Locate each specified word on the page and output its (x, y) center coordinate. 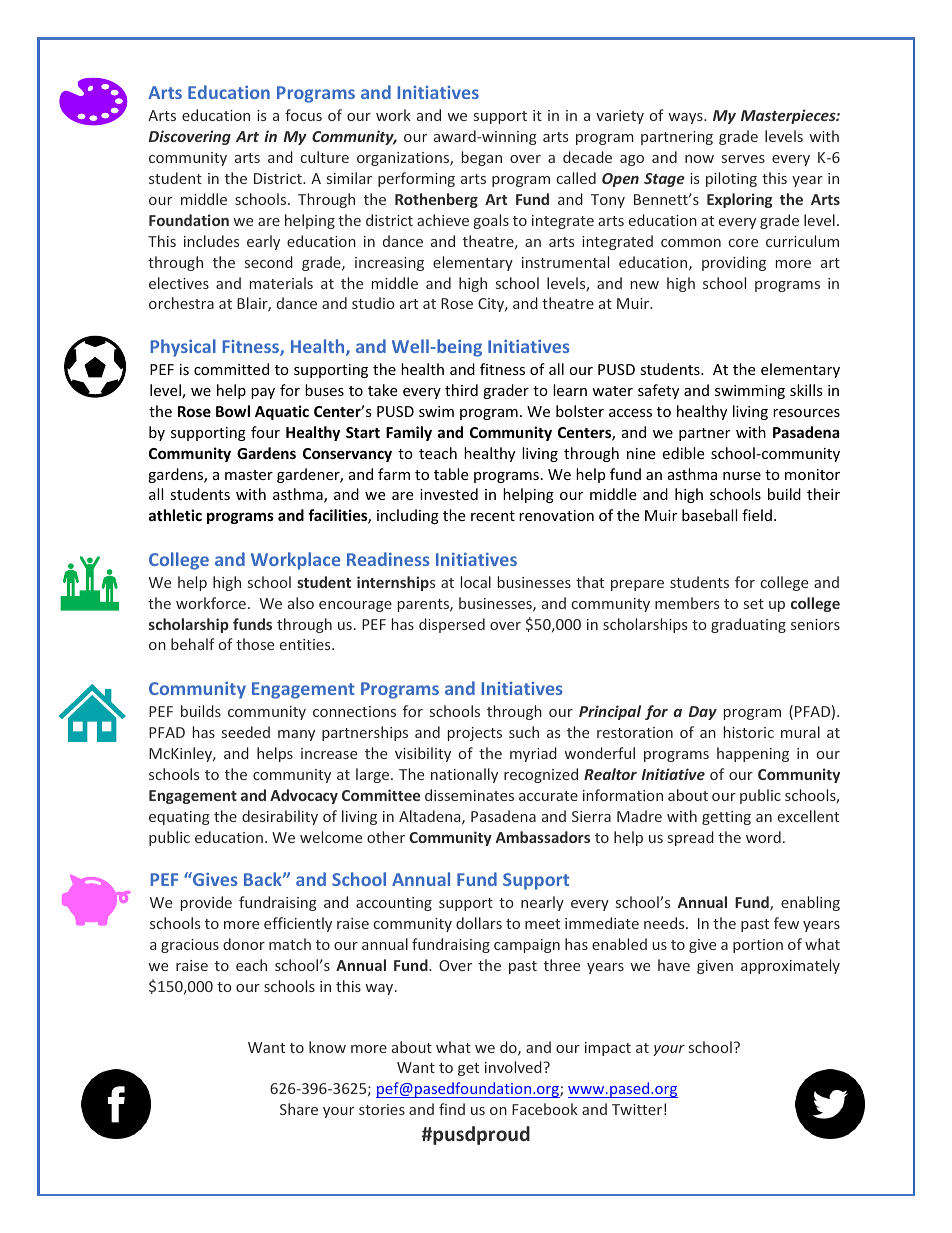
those (255, 644)
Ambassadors (543, 837)
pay (263, 393)
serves (743, 159)
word (763, 837)
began (482, 158)
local (476, 582)
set (754, 604)
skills (806, 390)
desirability (280, 817)
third (461, 390)
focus (303, 115)
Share (299, 1109)
